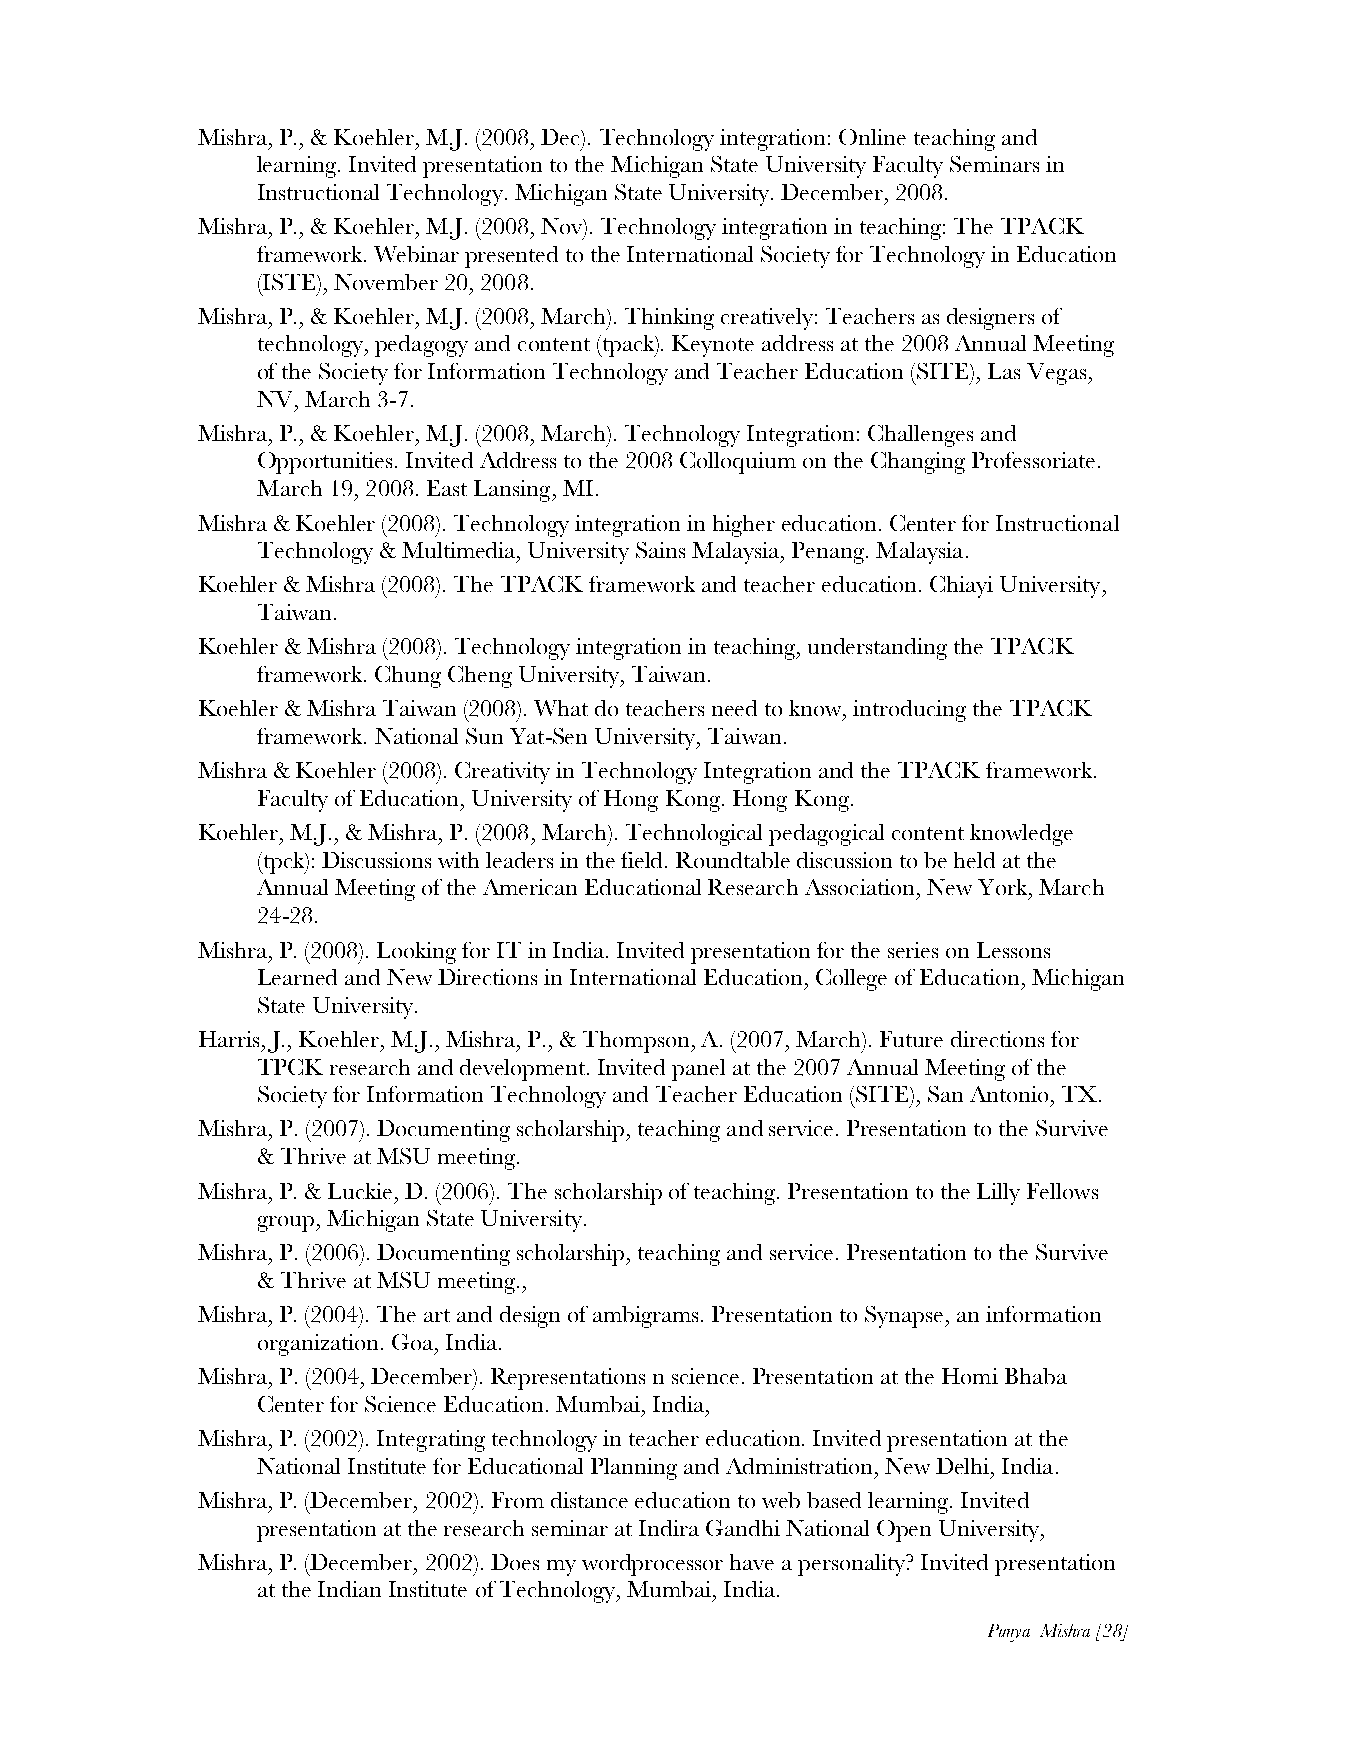 This image has height=1741, width=1346. I want to click on held, so click(974, 860).
